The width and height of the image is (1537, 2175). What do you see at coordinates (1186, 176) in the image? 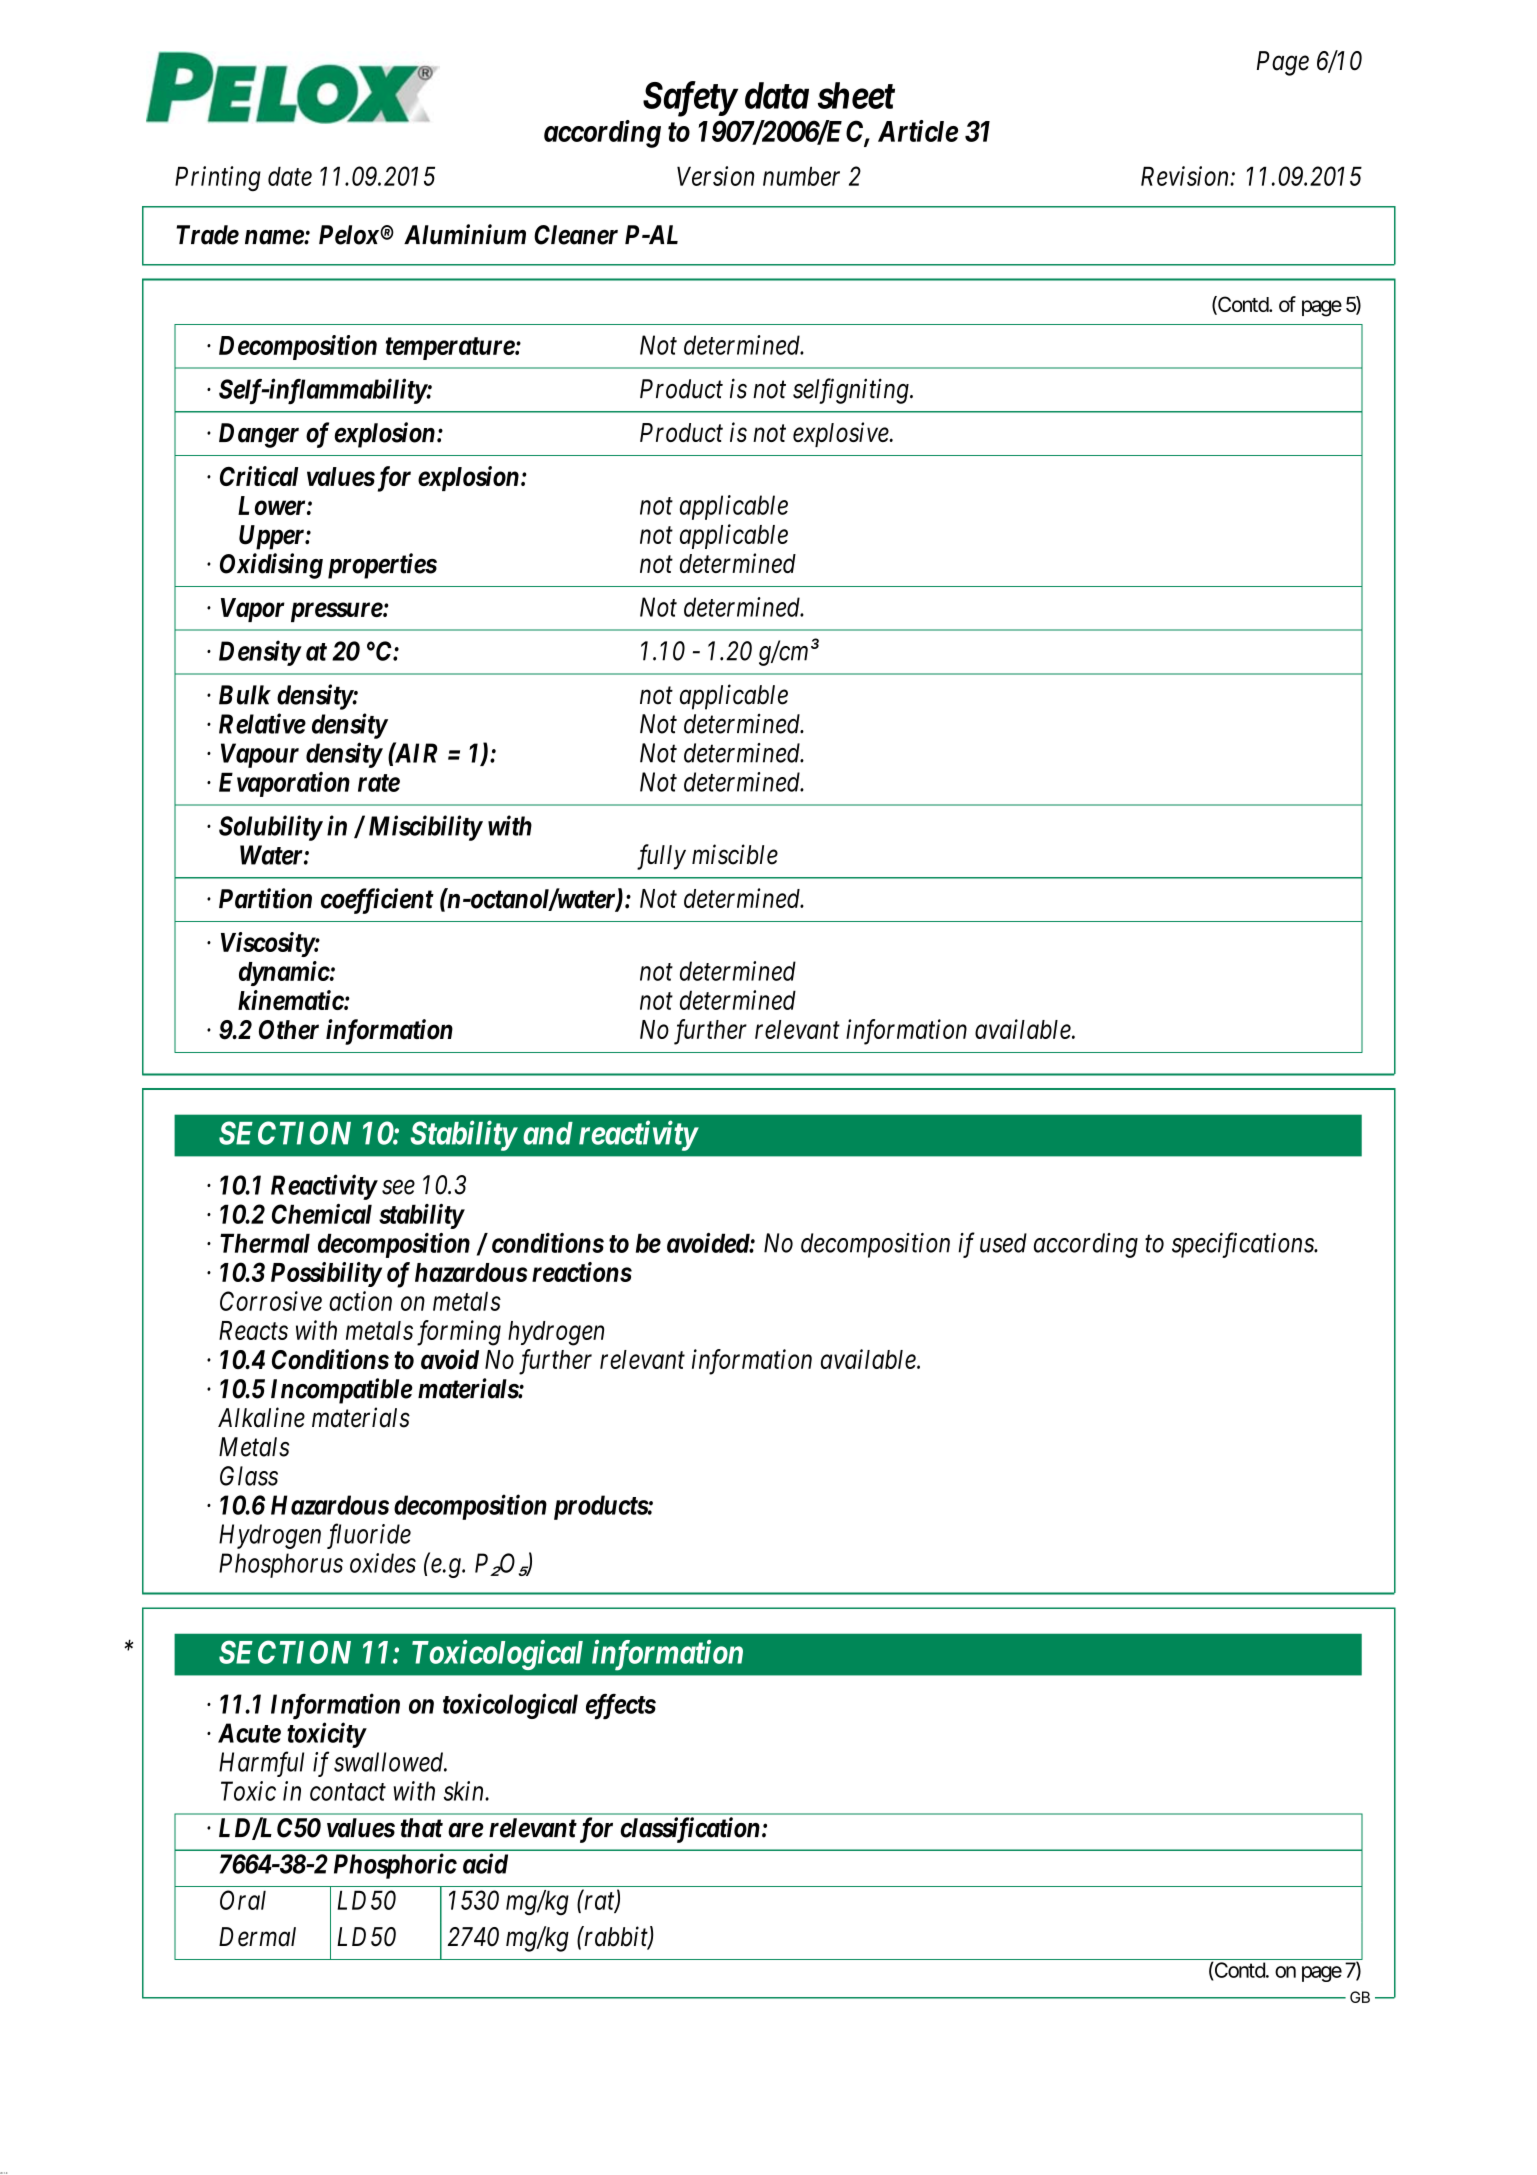
I see `Revision` at bounding box center [1186, 176].
